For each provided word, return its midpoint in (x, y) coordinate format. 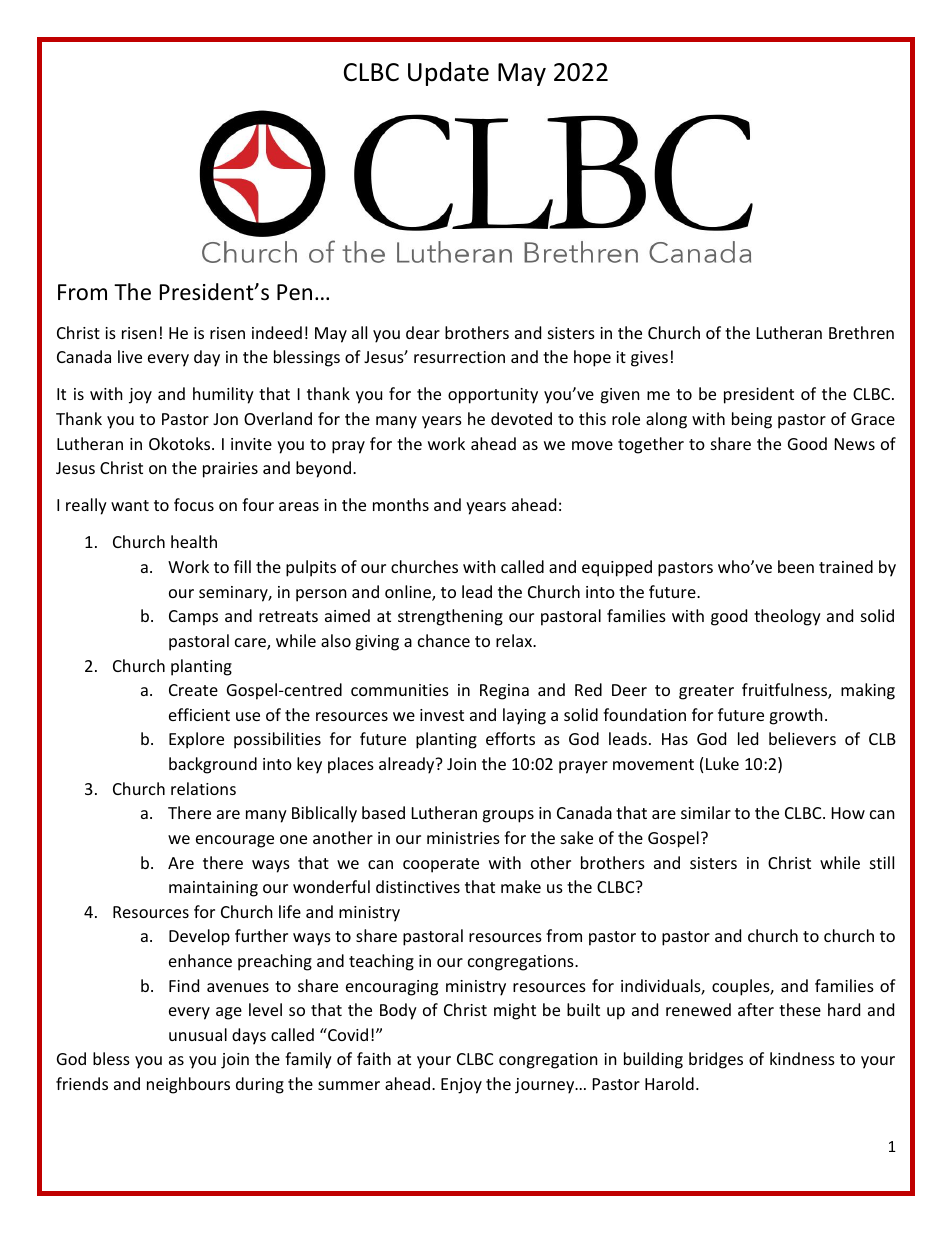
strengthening (450, 617)
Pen (294, 292)
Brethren (861, 332)
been (796, 566)
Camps (193, 618)
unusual (198, 1034)
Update (448, 74)
